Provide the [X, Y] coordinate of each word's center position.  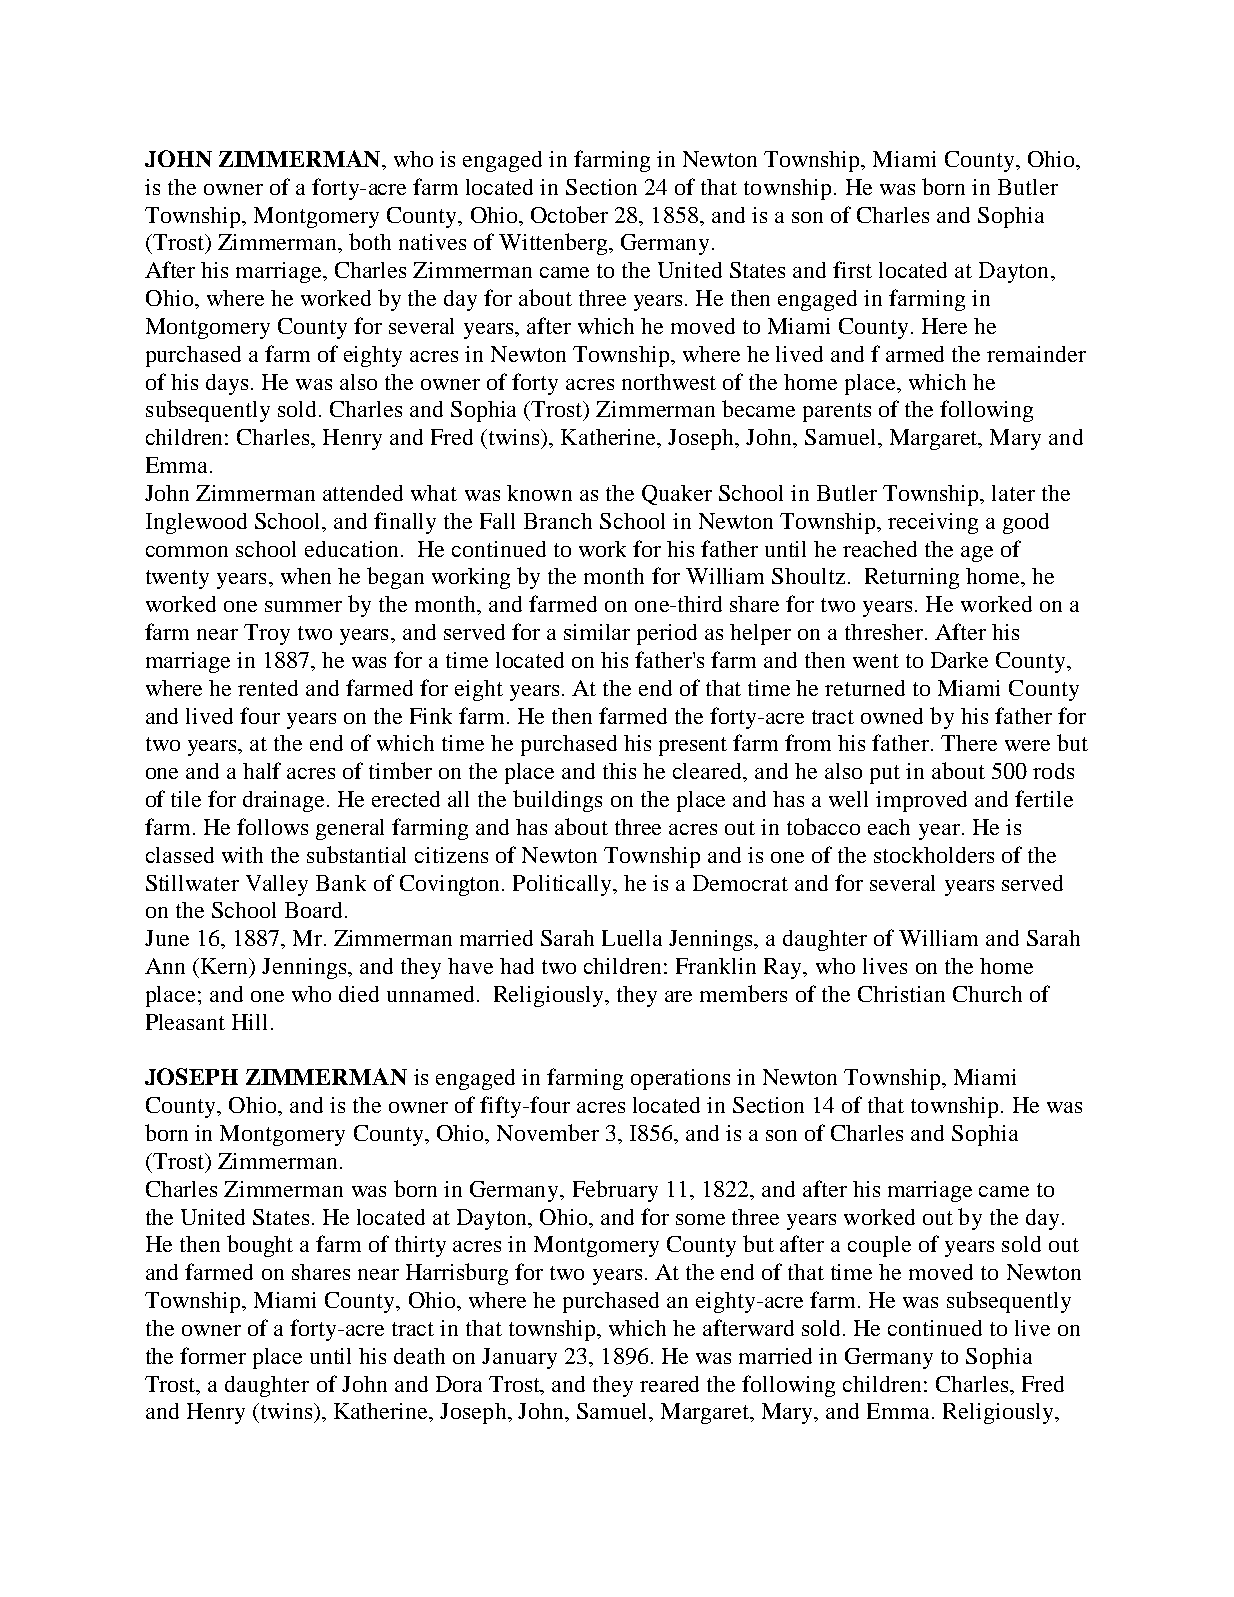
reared [669, 1384]
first [852, 269]
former [213, 1355]
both [370, 241]
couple [879, 1246]
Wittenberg [554, 244]
